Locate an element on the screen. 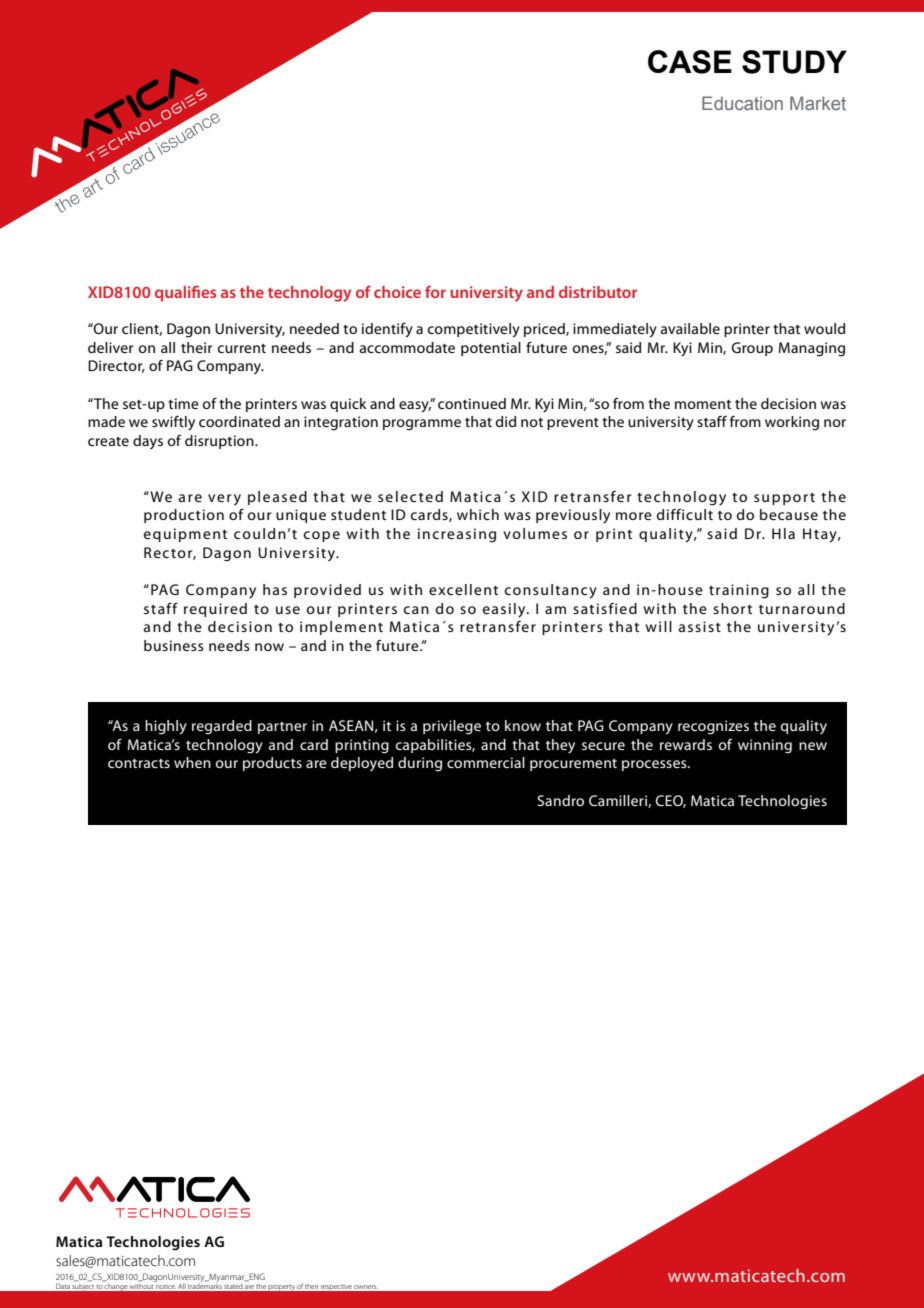  working is located at coordinates (792, 423).
